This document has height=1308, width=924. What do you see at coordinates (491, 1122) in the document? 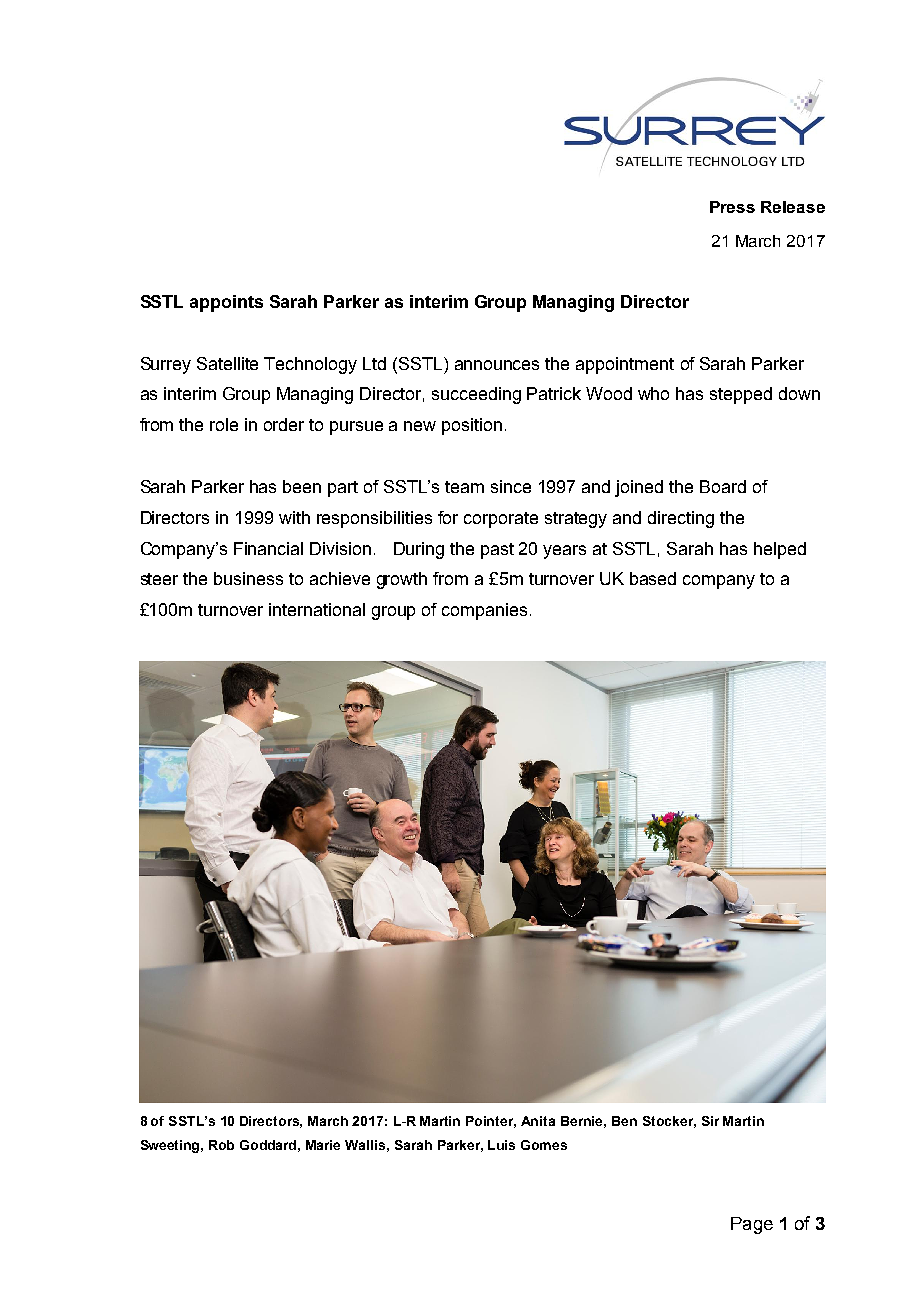
I see `Pointer` at bounding box center [491, 1122].
